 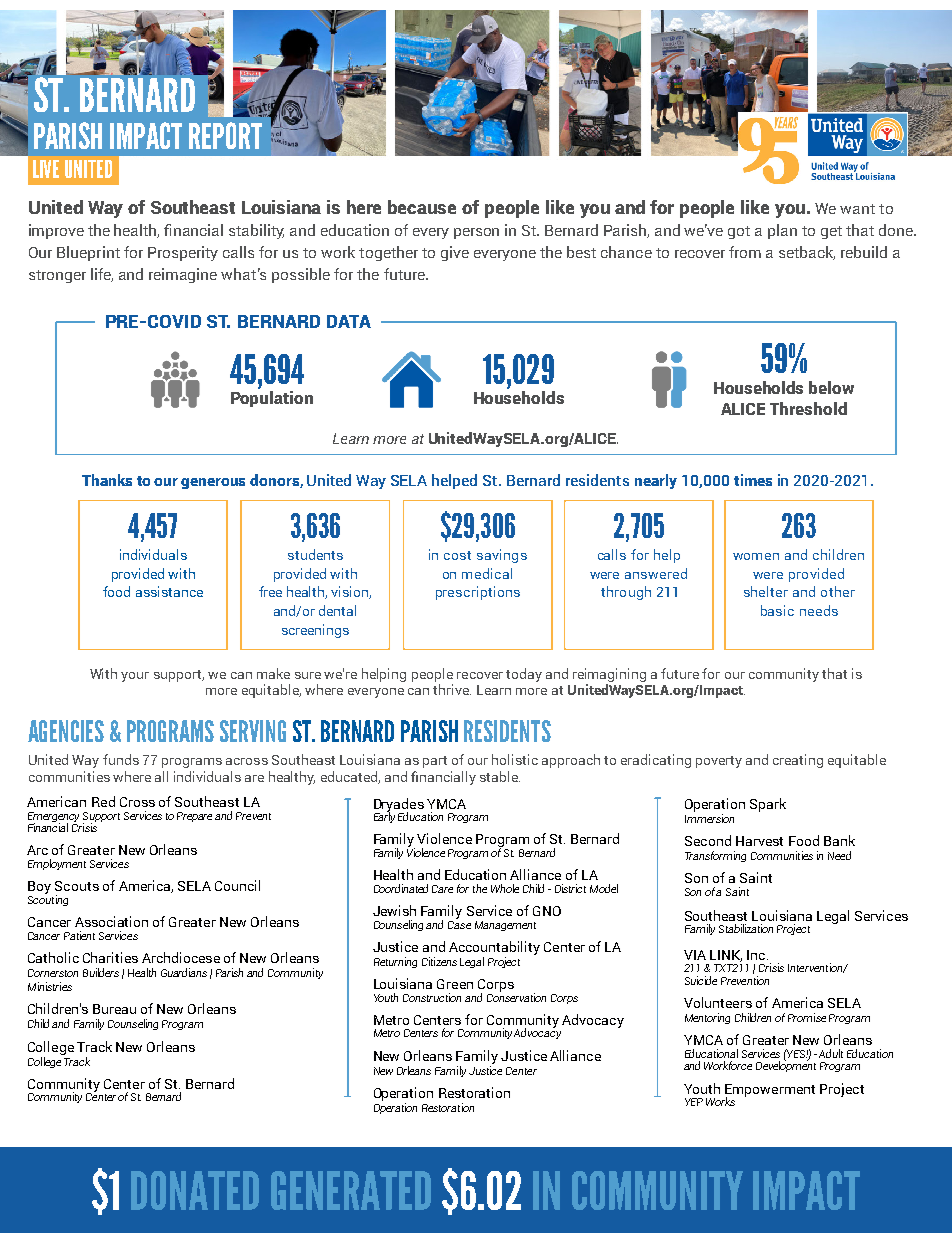 What do you see at coordinates (110, 957) in the image?
I see `Charities` at bounding box center [110, 957].
